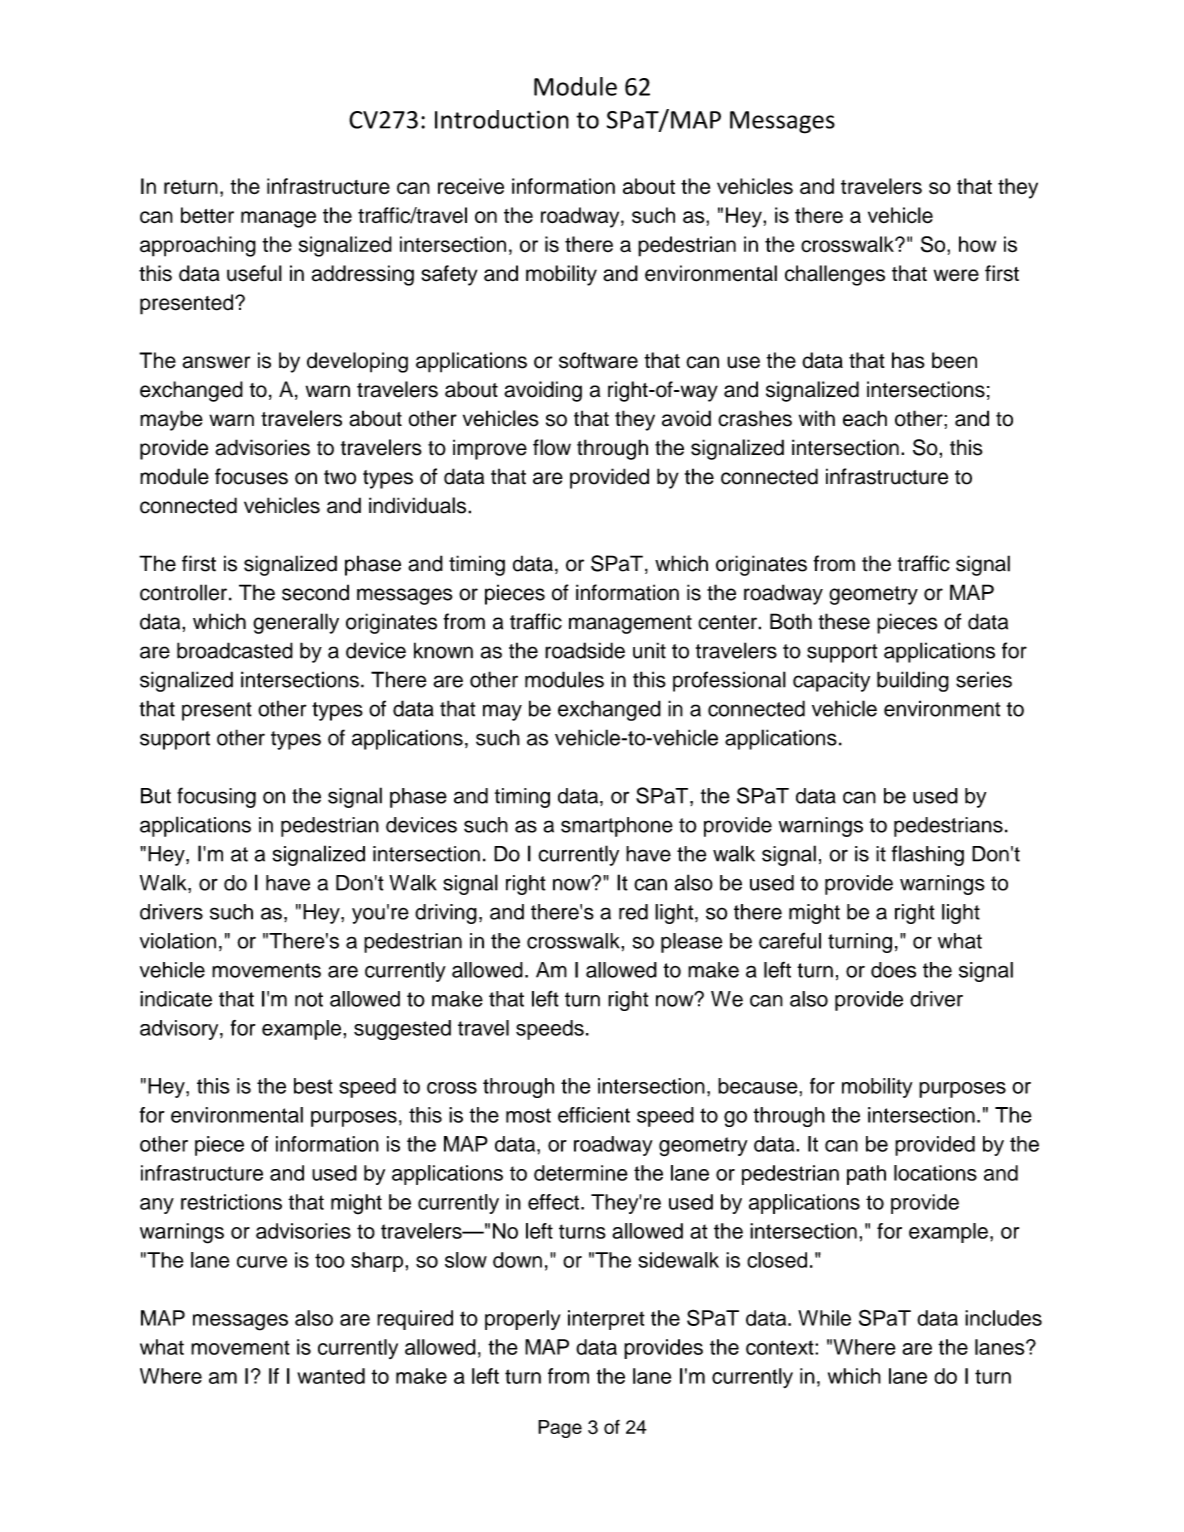 This screenshot has width=1184, height=1532. Describe the element at coordinates (216, 797) in the screenshot. I see `focusing` at that location.
